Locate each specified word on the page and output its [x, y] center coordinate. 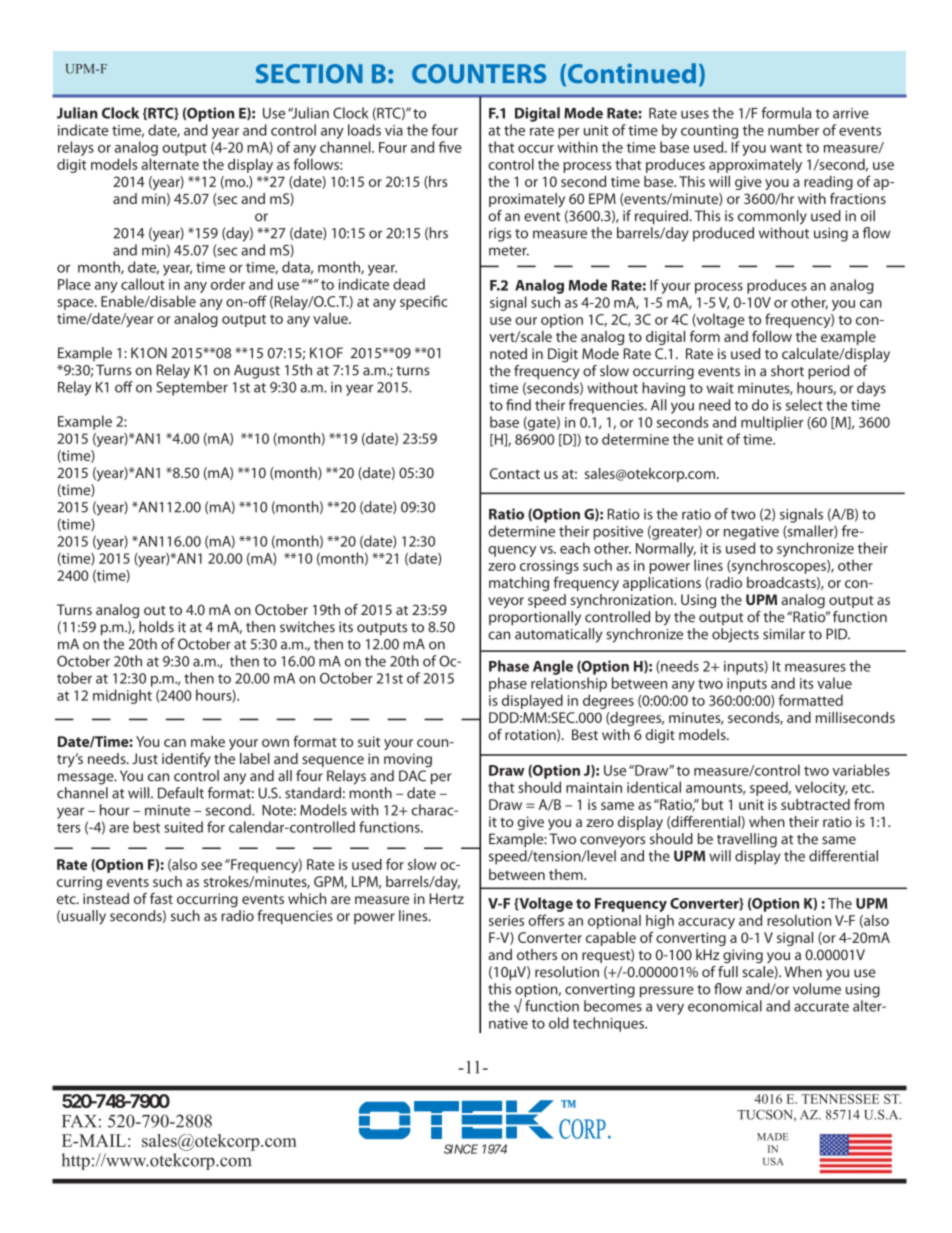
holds [156, 627]
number [793, 130]
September [192, 388]
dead [409, 284]
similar [784, 634]
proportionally [535, 618]
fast [161, 898]
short [787, 371]
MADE [772, 1137]
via [394, 130]
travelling [747, 840]
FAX [79, 1121]
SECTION [309, 74]
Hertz [447, 898]
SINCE [461, 1149]
